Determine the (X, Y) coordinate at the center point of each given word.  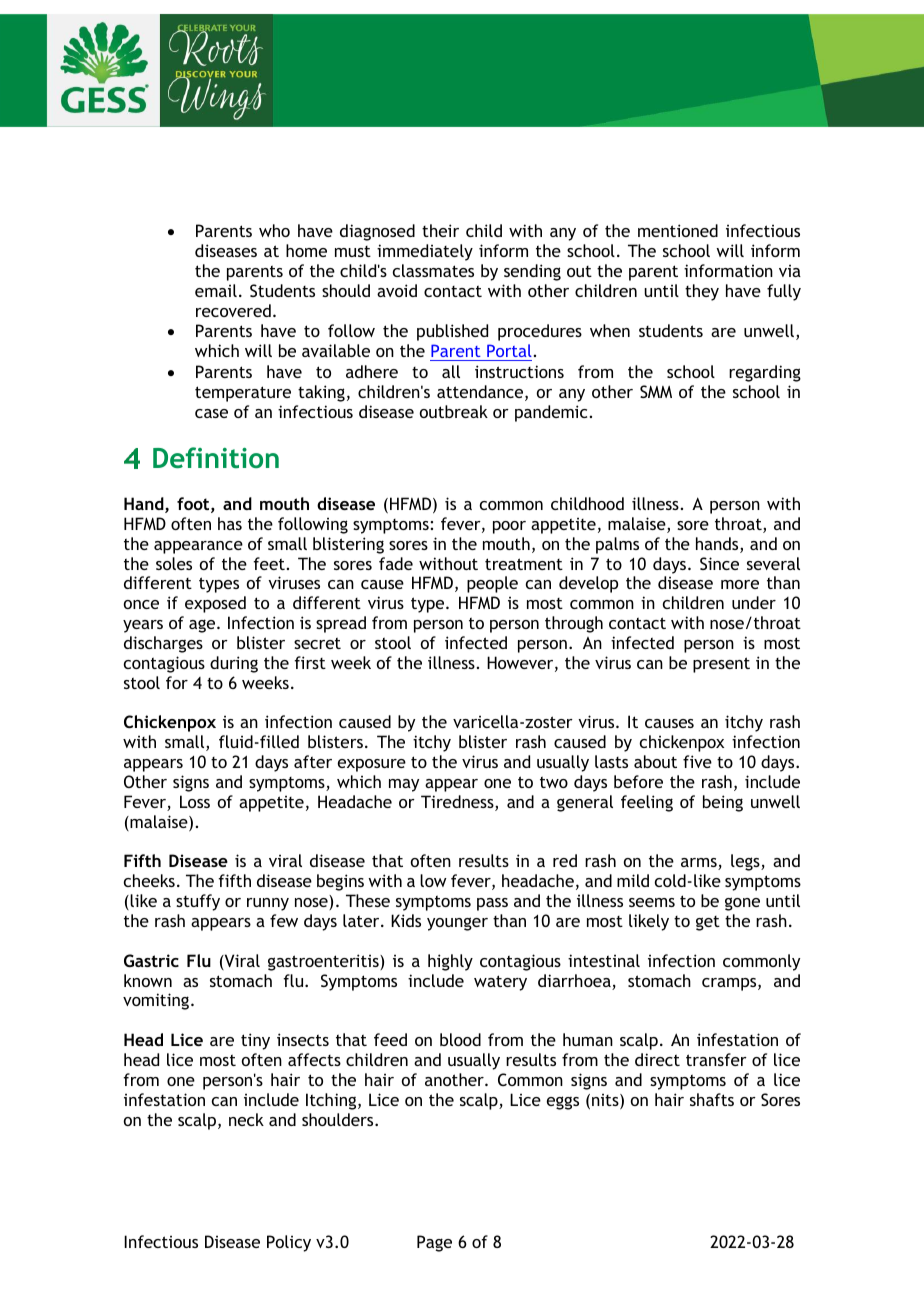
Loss (195, 801)
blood (460, 1039)
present (721, 665)
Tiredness (458, 803)
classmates (433, 270)
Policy (289, 1243)
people (492, 584)
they (702, 292)
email (216, 290)
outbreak (454, 411)
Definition (216, 457)
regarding (765, 373)
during (234, 664)
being (723, 803)
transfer (716, 1059)
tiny (255, 1041)
